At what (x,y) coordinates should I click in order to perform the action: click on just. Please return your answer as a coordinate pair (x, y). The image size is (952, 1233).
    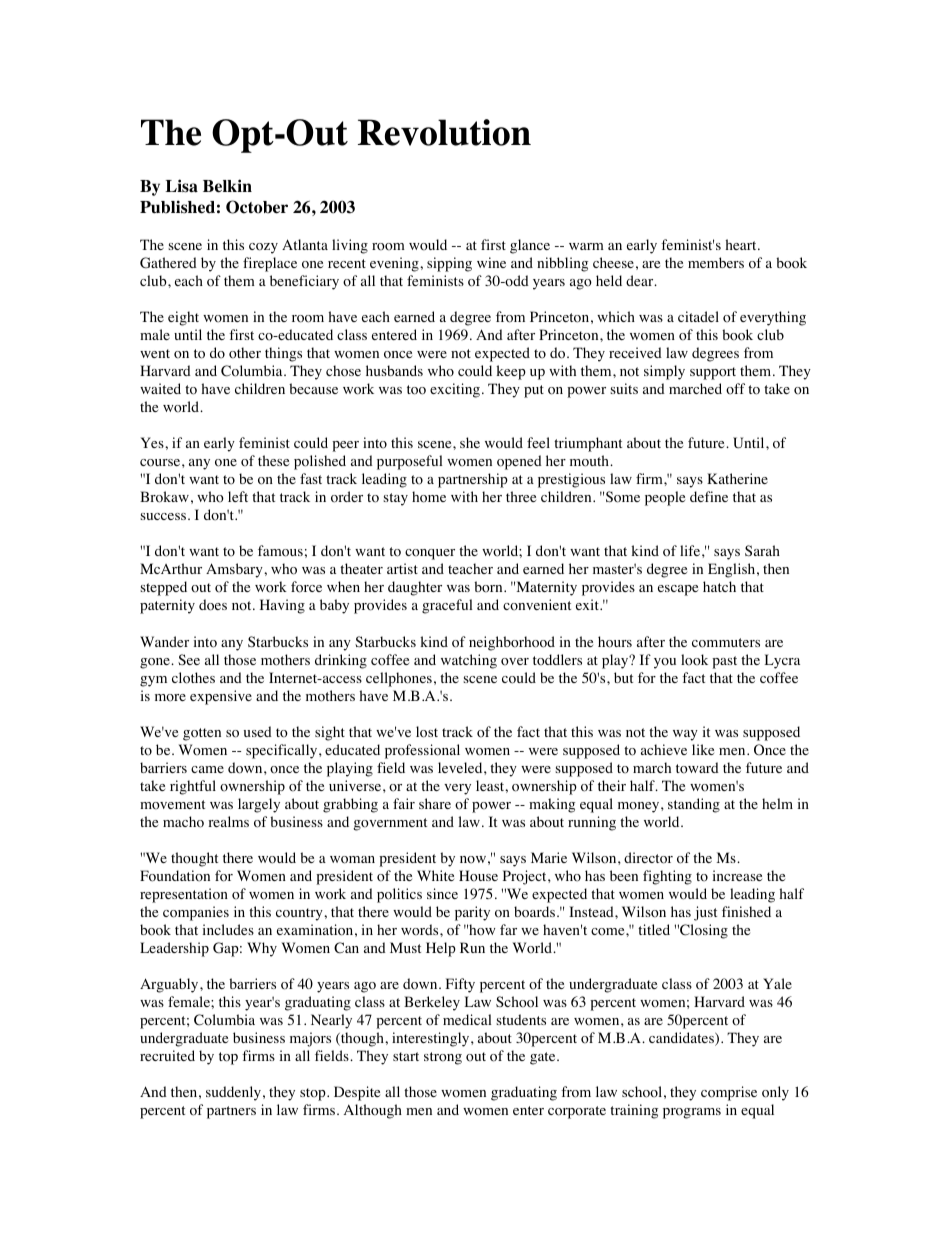
    Looking at the image, I should click on (705, 913).
